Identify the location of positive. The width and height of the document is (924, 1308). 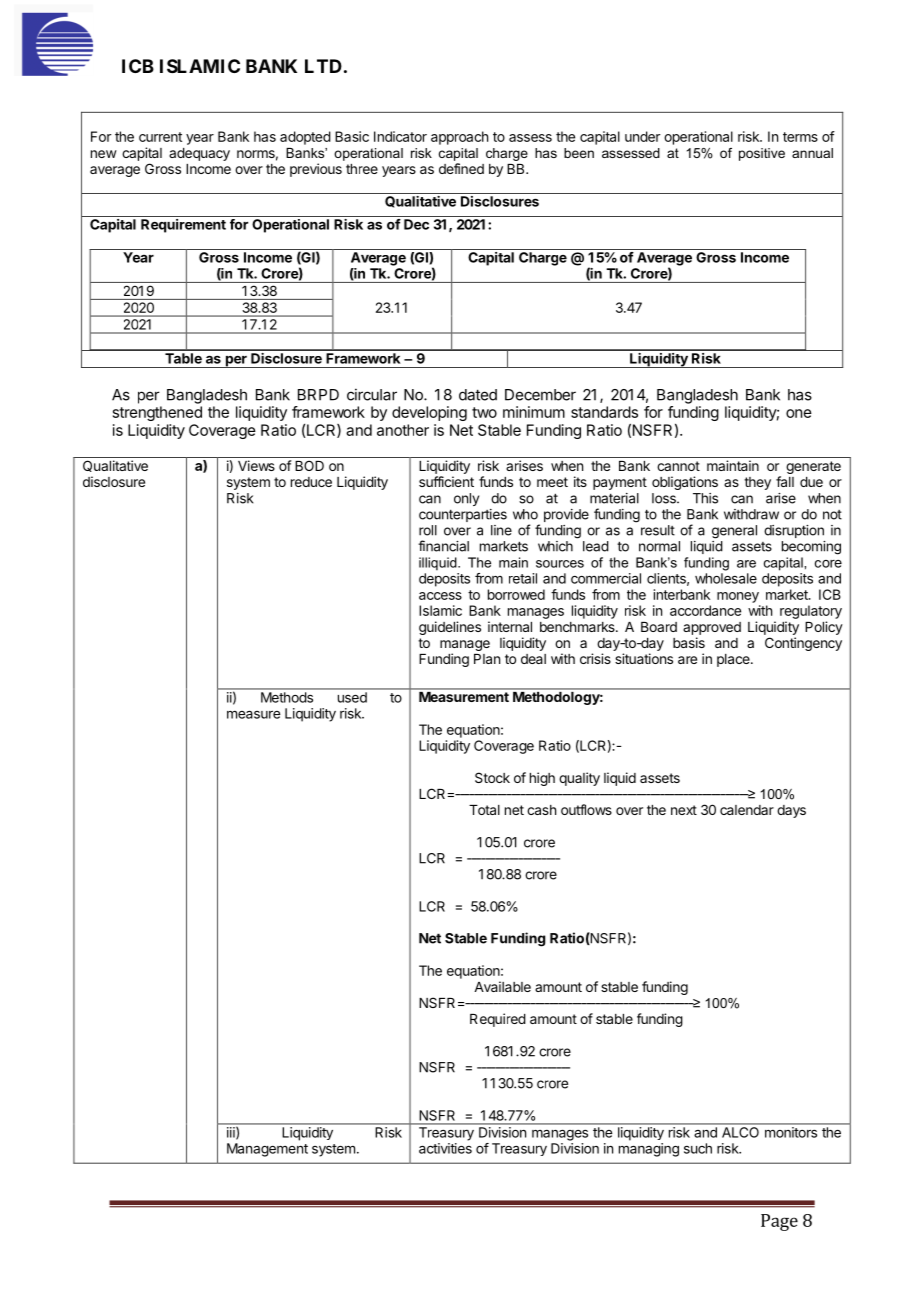
(762, 154).
